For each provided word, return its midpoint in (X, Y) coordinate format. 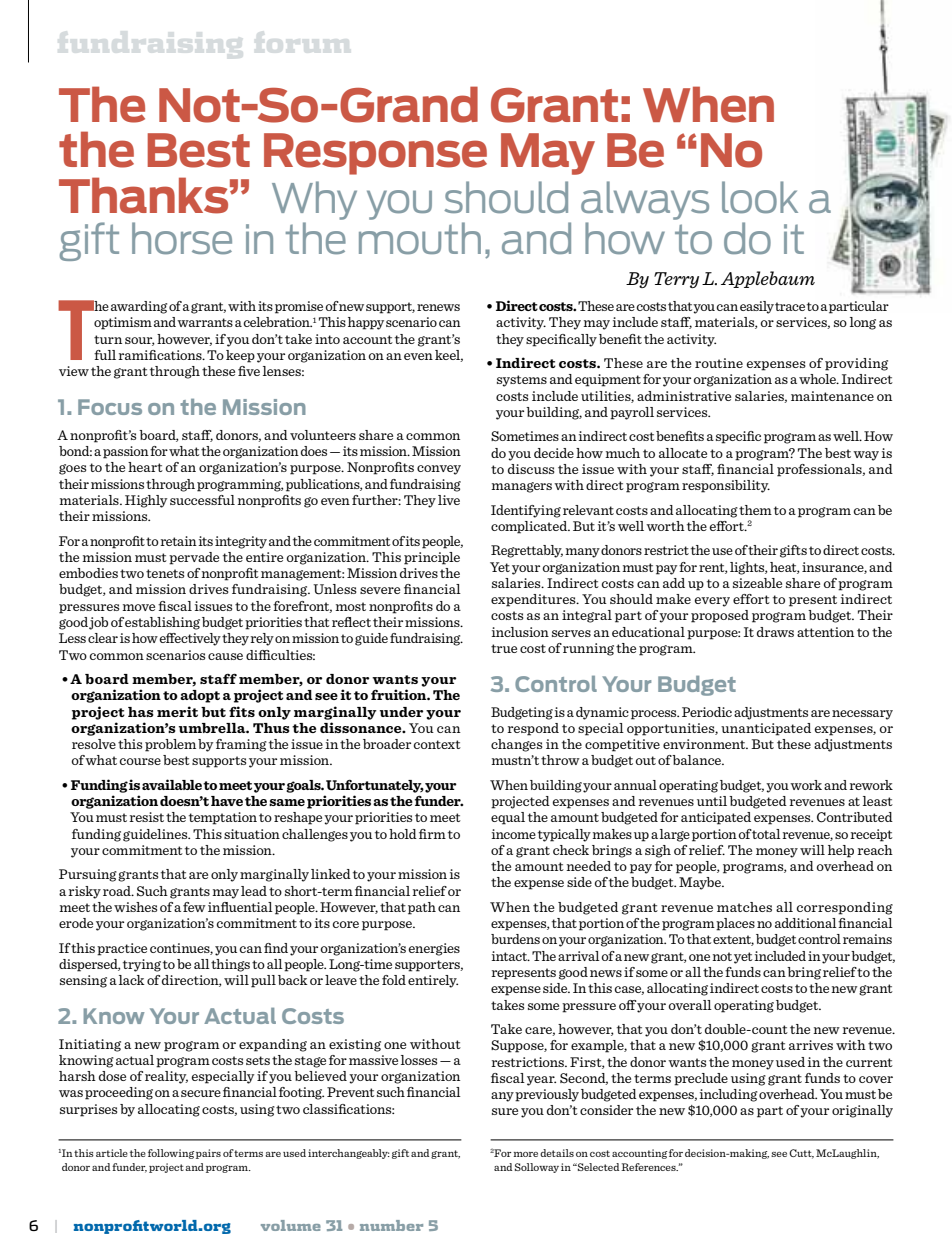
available (172, 784)
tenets (165, 573)
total (766, 834)
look (760, 197)
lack (132, 980)
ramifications (161, 355)
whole (818, 379)
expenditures (534, 600)
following (171, 1154)
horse (182, 238)
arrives (811, 1045)
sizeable (757, 583)
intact (510, 956)
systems (522, 381)
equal (508, 818)
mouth (420, 238)
